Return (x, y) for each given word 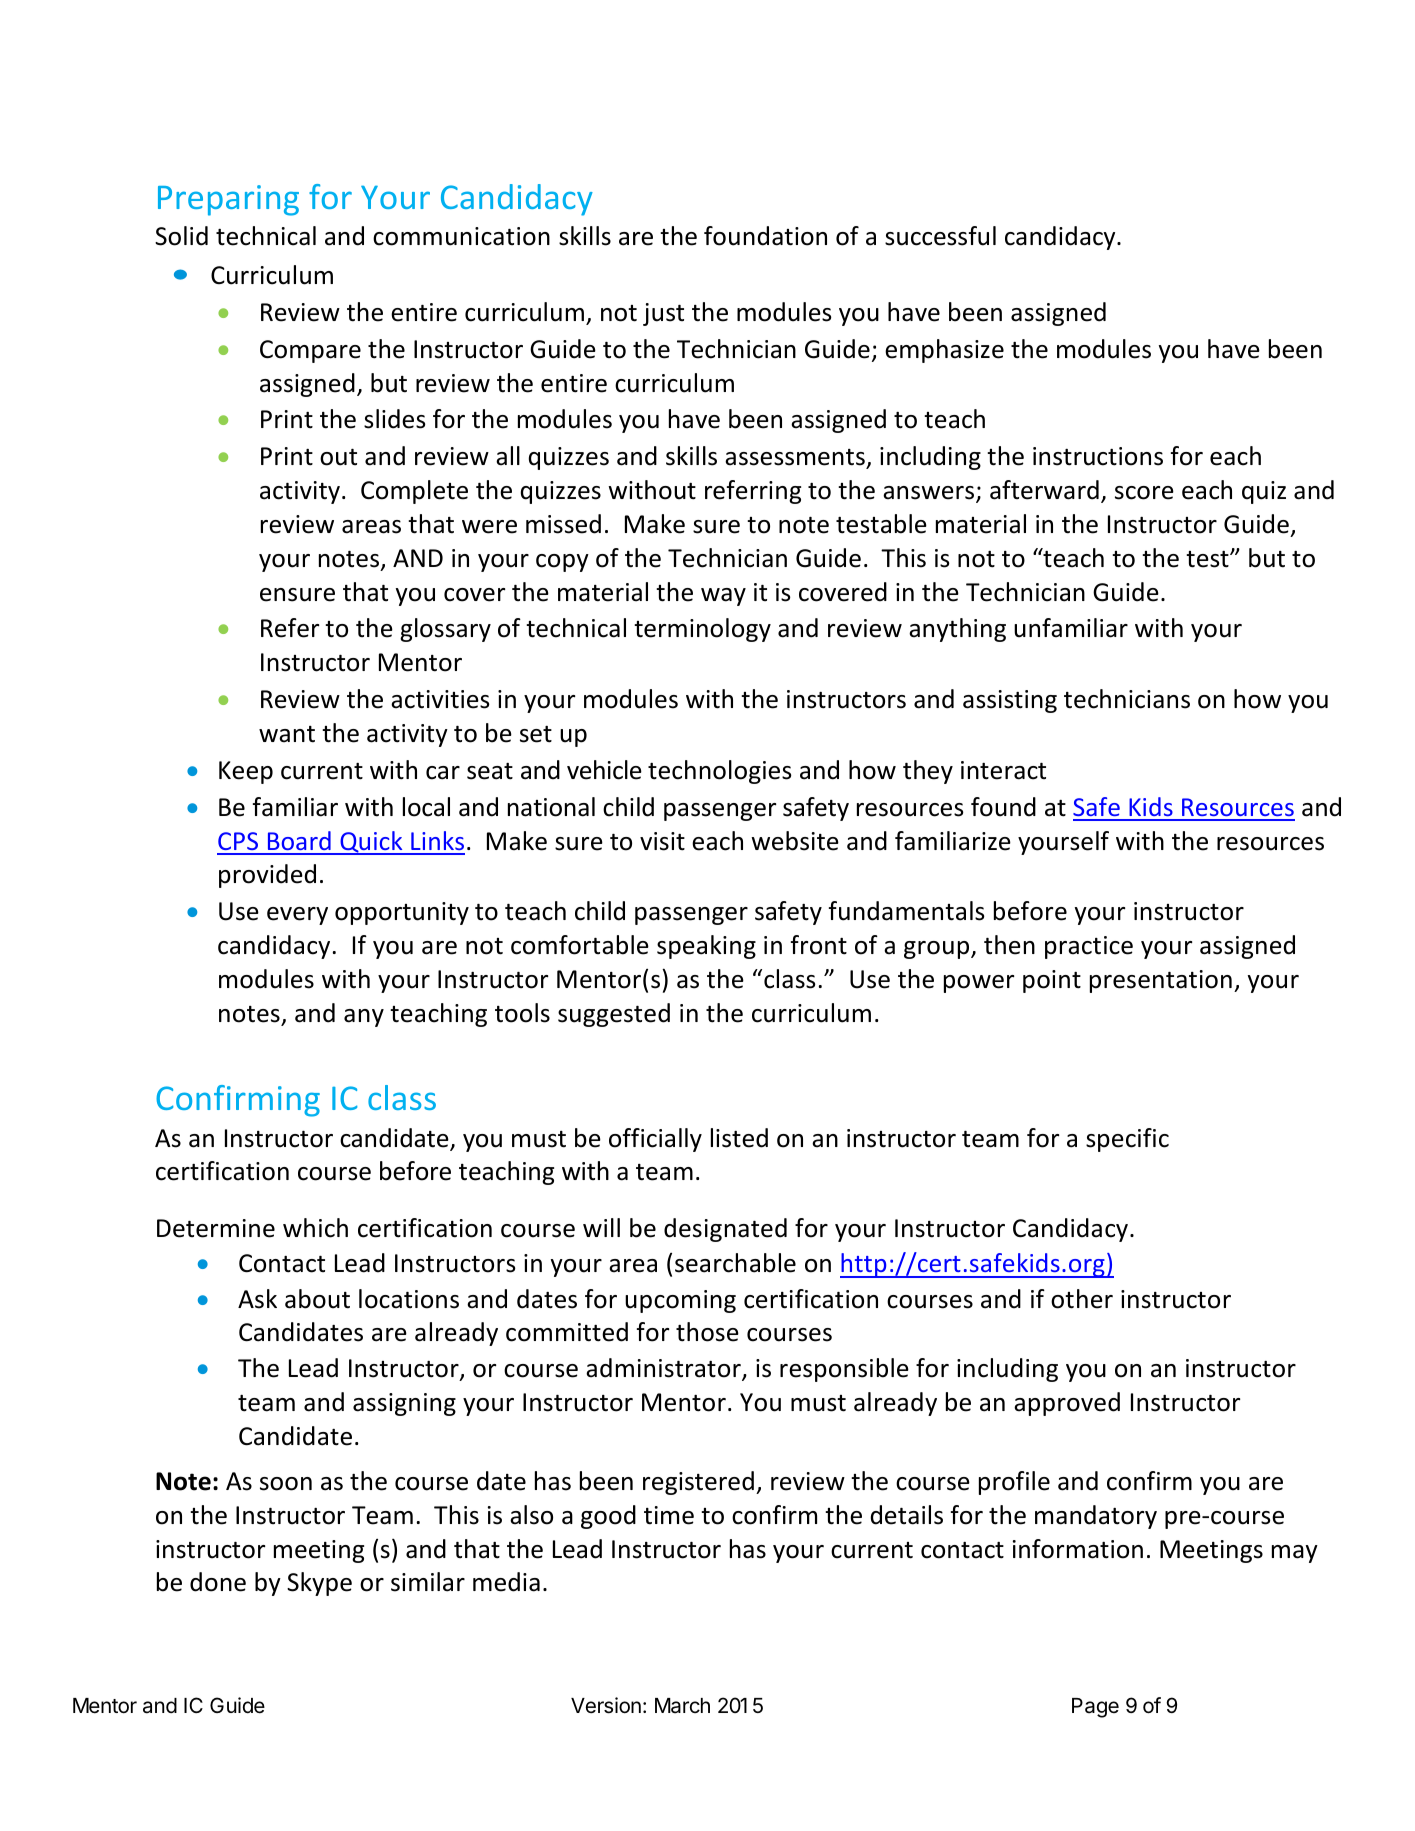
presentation (1161, 981)
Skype (319, 1584)
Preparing (228, 200)
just (663, 314)
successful (940, 236)
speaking (706, 947)
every (297, 916)
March (682, 1706)
